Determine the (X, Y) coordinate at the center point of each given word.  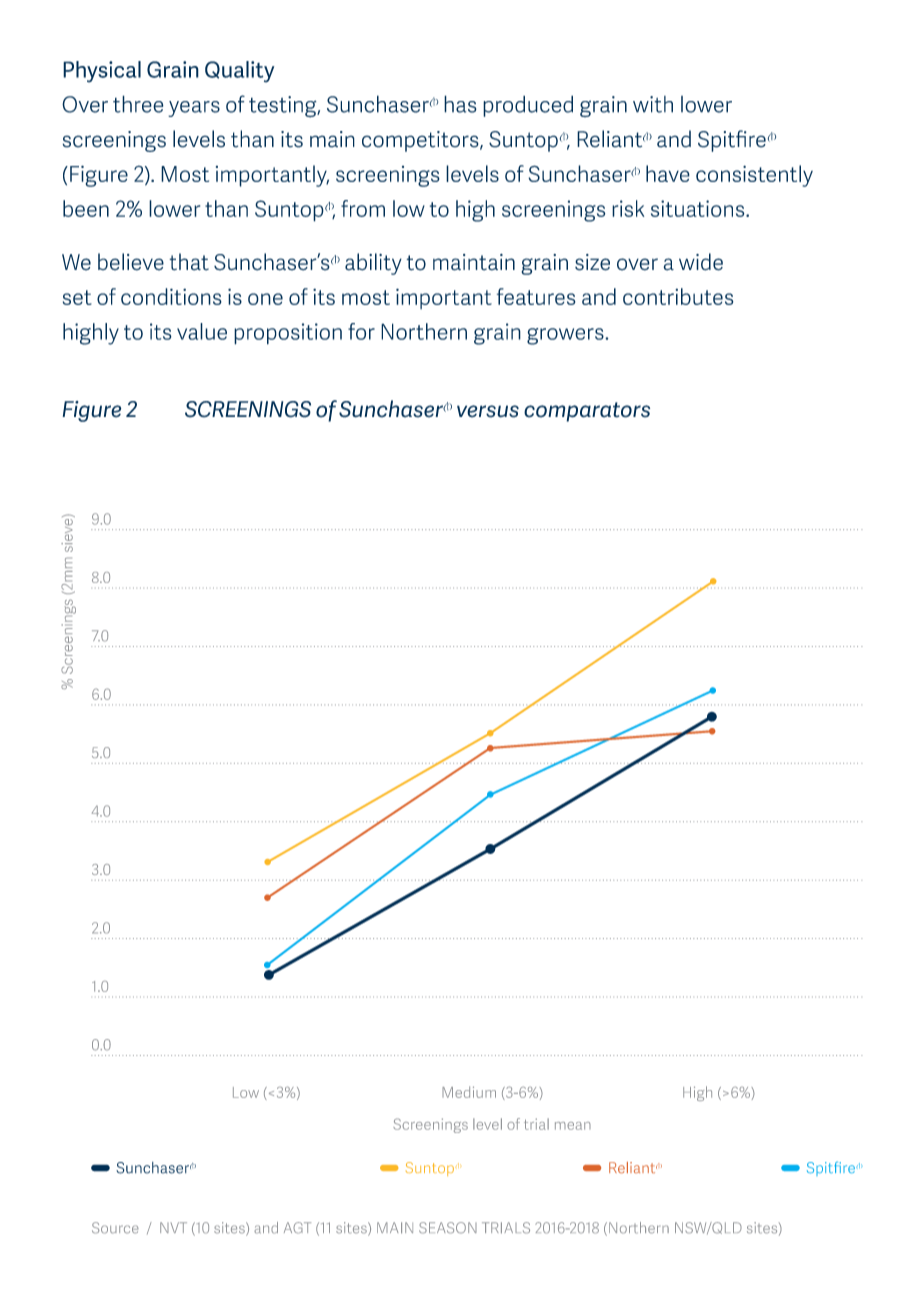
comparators (587, 412)
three (138, 104)
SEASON (448, 1228)
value (202, 331)
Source (115, 1228)
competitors (421, 141)
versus (488, 411)
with (653, 104)
